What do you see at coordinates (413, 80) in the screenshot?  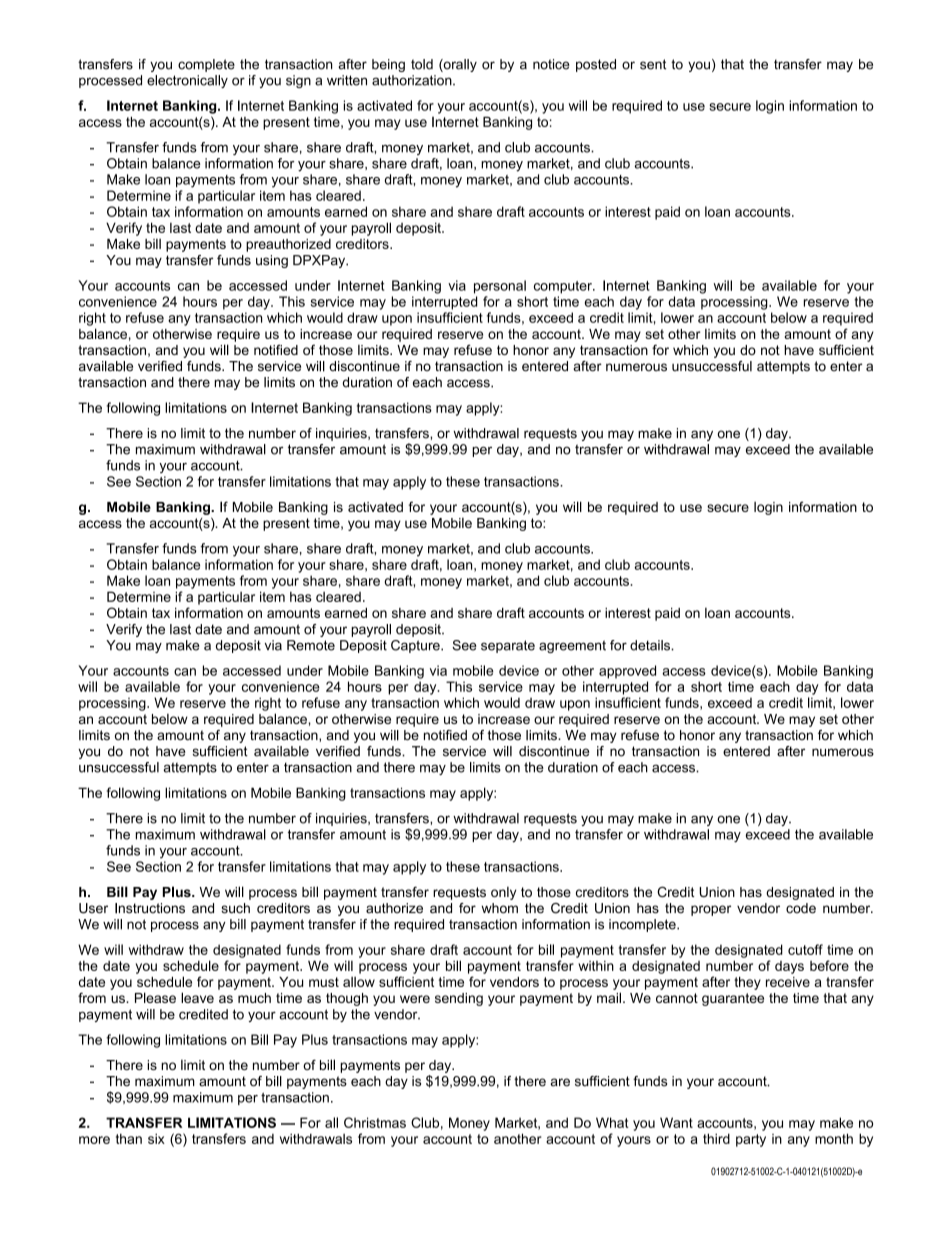 I see `authorization` at bounding box center [413, 80].
